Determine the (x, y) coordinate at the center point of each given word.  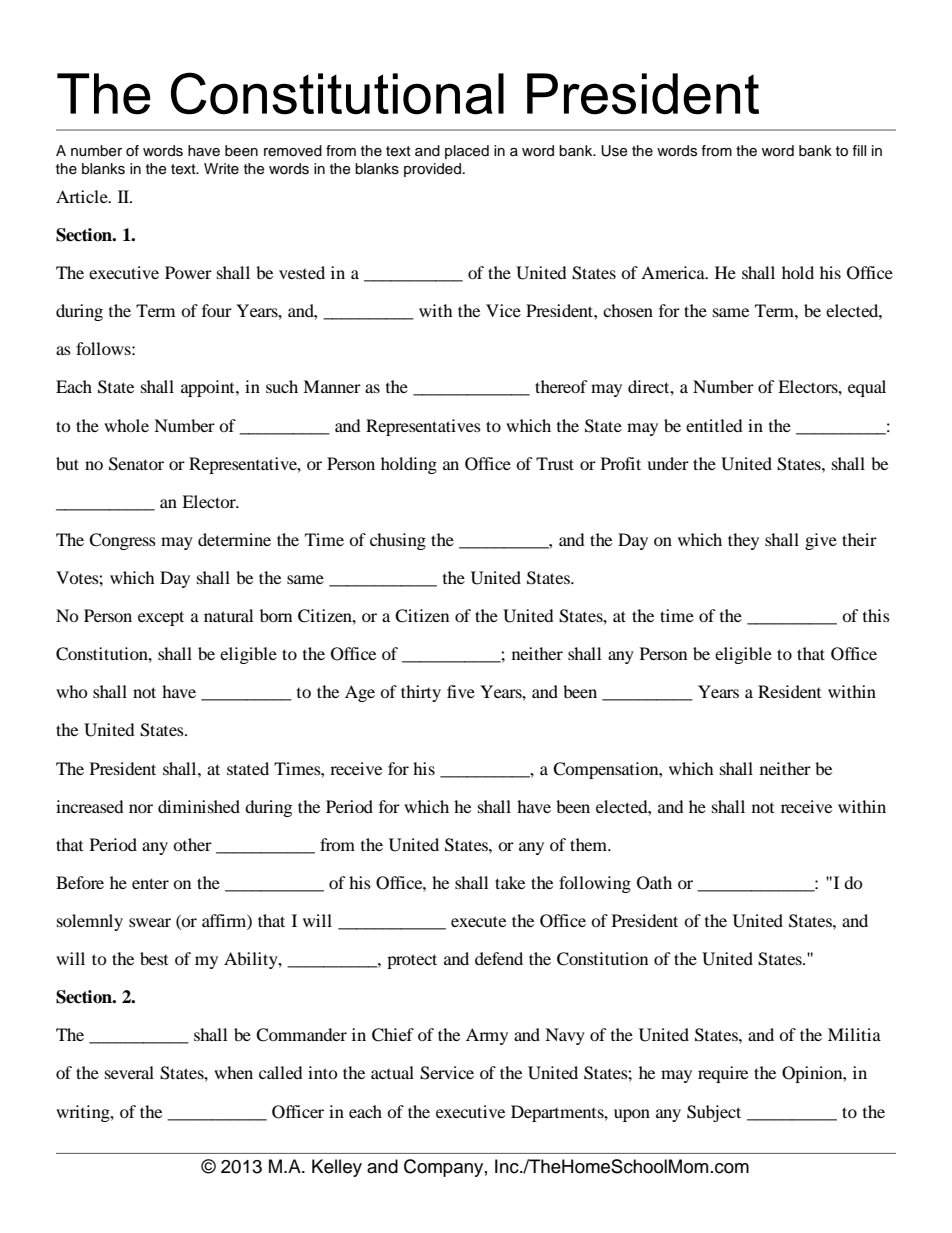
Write (221, 168)
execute (478, 921)
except (161, 618)
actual (392, 1072)
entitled (714, 425)
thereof (561, 386)
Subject (714, 1113)
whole (126, 425)
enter (150, 883)
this (876, 615)
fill (859, 150)
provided (432, 170)
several (129, 1072)
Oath (654, 883)
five (461, 691)
